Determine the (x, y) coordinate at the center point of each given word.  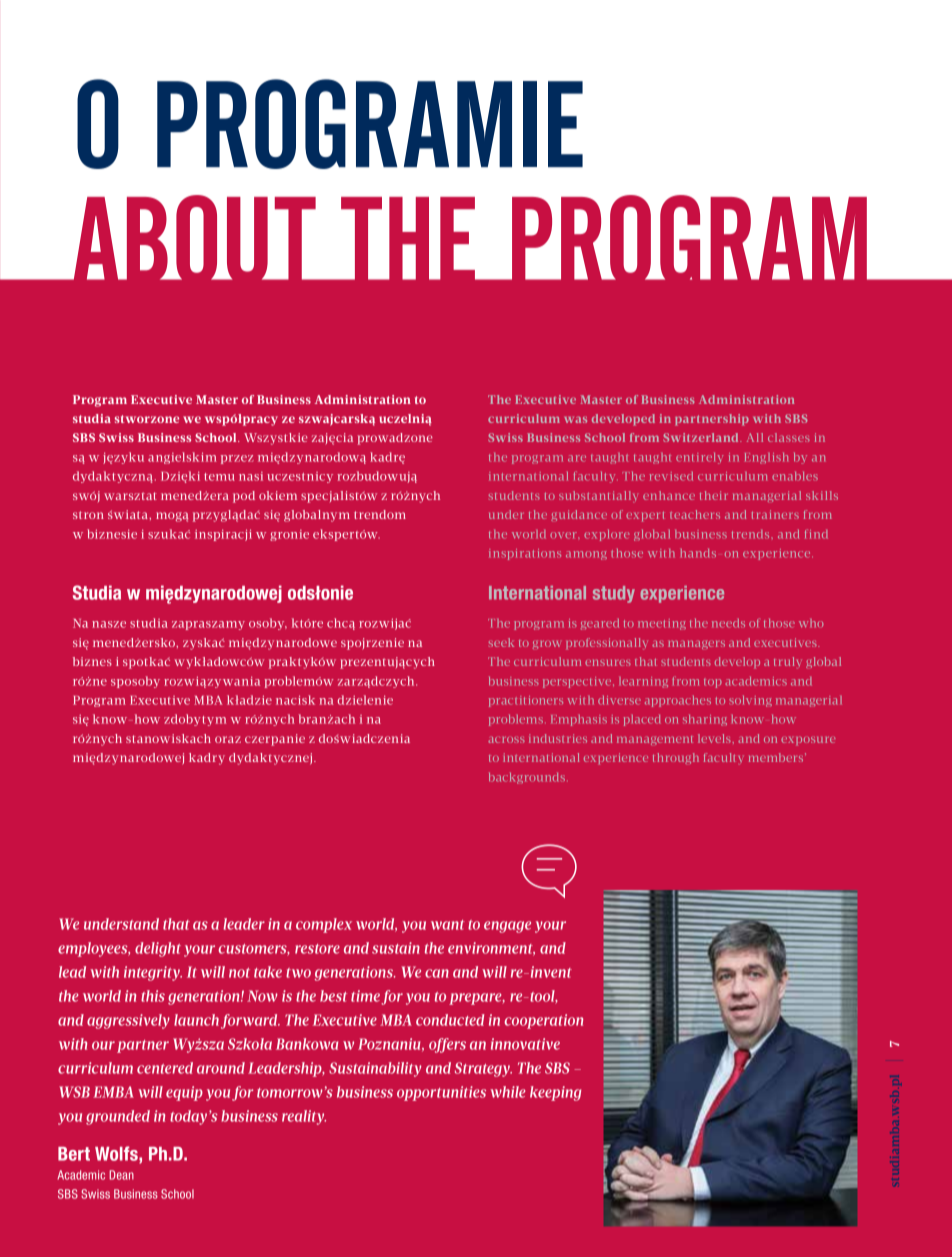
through (676, 758)
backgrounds (527, 778)
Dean (121, 1175)
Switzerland (702, 437)
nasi (251, 476)
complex (324, 925)
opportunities (441, 1093)
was (575, 420)
